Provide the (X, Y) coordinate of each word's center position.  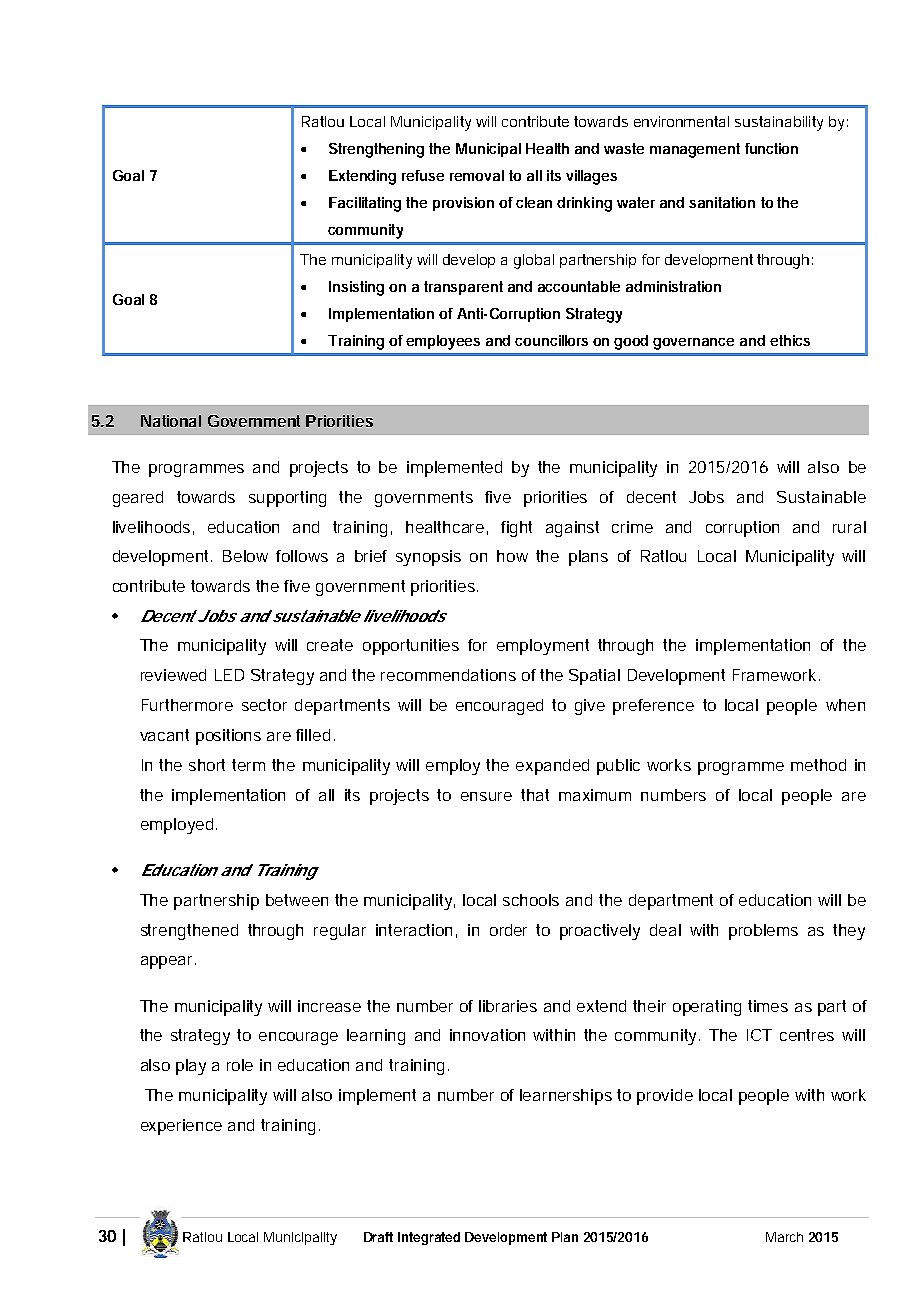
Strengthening (376, 150)
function (771, 148)
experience (181, 1127)
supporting (287, 499)
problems (763, 932)
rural (849, 527)
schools (531, 900)
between (297, 900)
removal (477, 175)
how (512, 556)
